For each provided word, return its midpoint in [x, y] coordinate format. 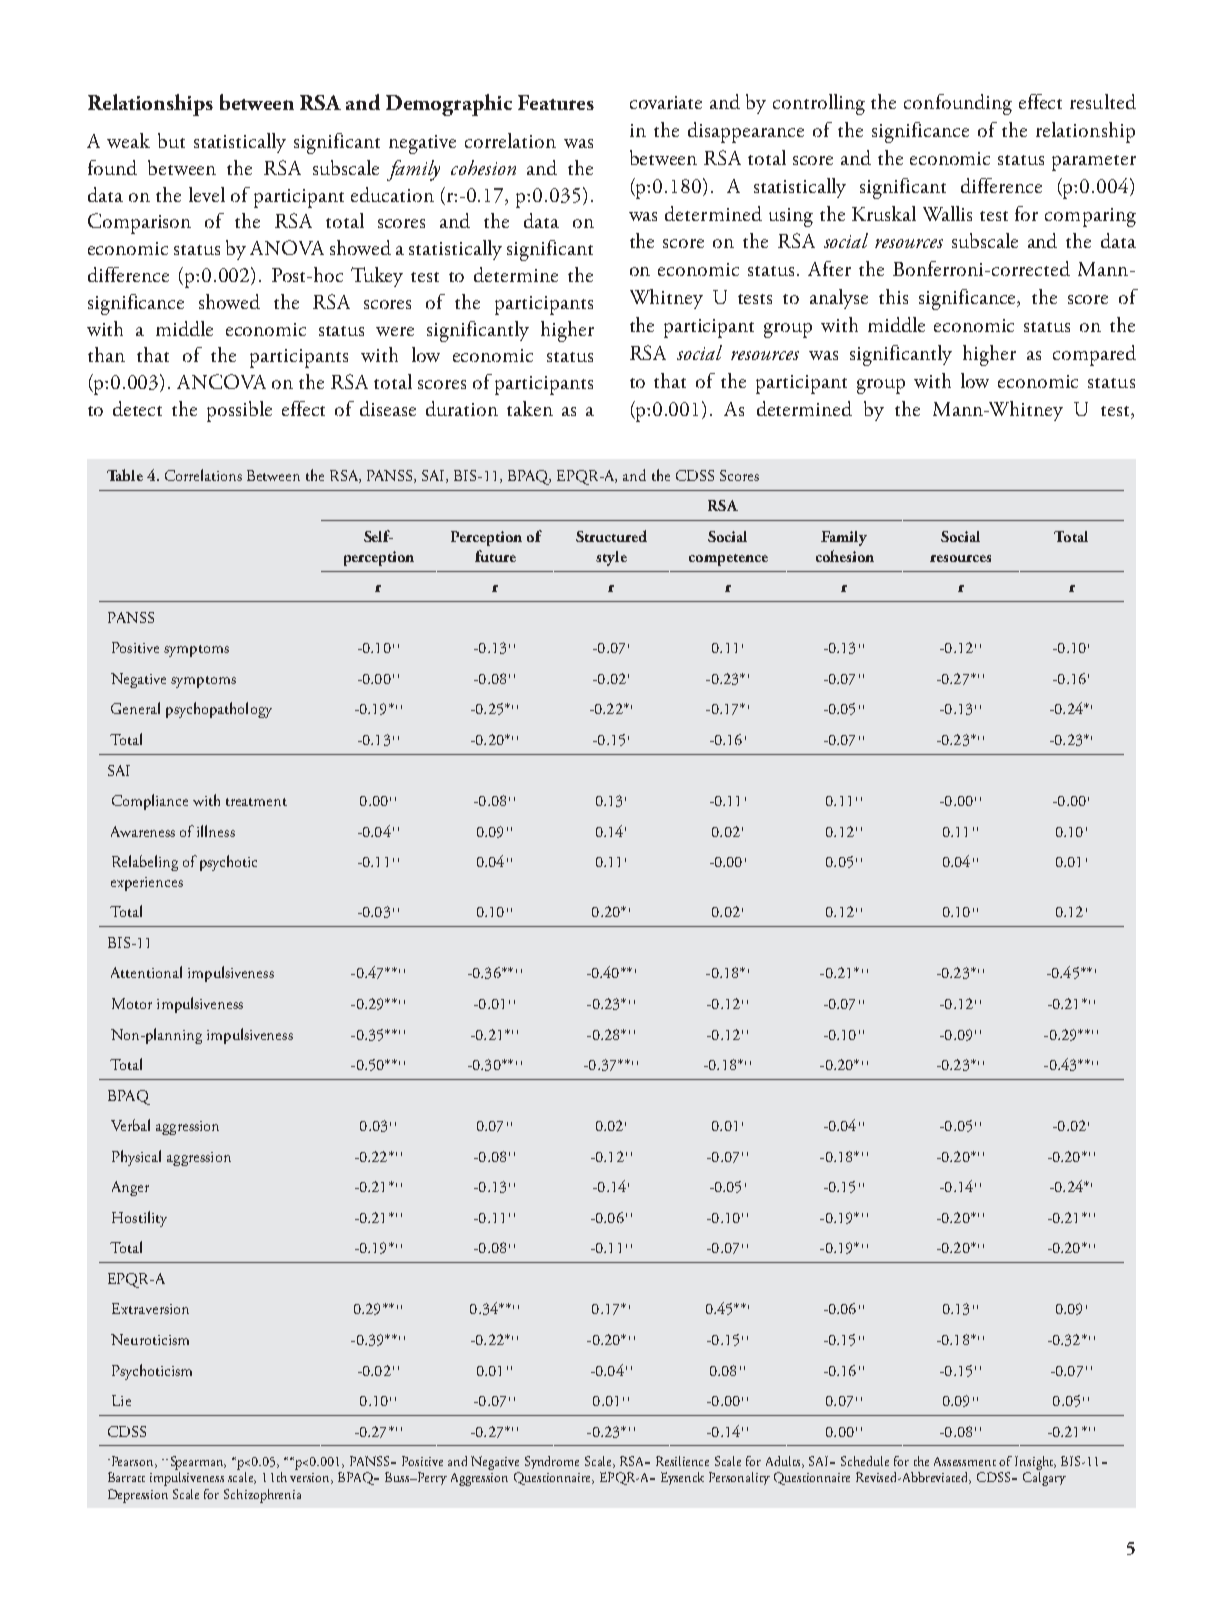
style [611, 558]
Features [556, 102]
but [171, 140]
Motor [132, 1003]
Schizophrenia [262, 1496]
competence [728, 560]
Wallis [947, 213]
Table [125, 475]
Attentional [146, 972]
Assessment [965, 1461]
